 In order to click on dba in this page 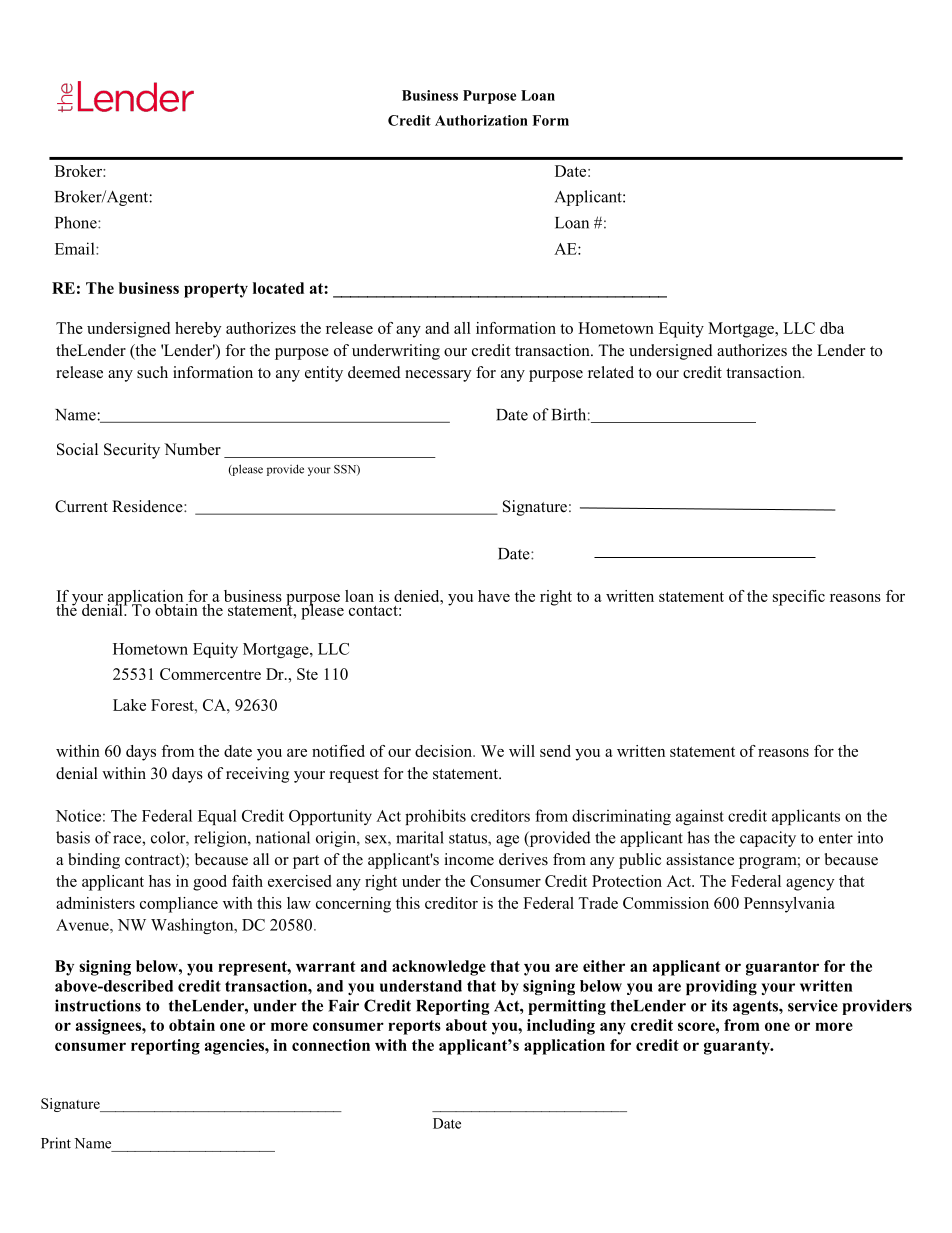, I will do `click(832, 328)`.
